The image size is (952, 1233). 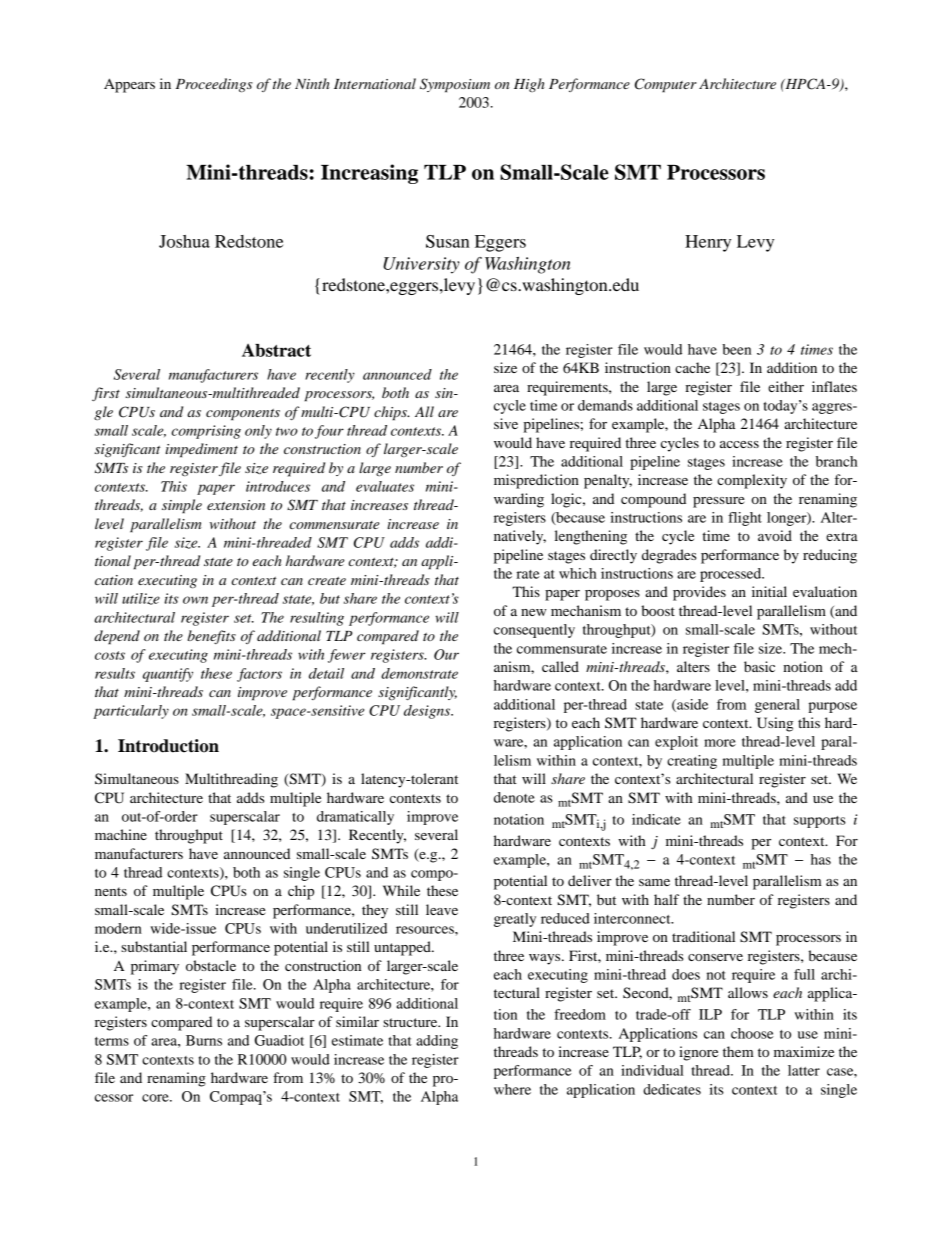 What do you see at coordinates (428, 712) in the screenshot?
I see `designs` at bounding box center [428, 712].
